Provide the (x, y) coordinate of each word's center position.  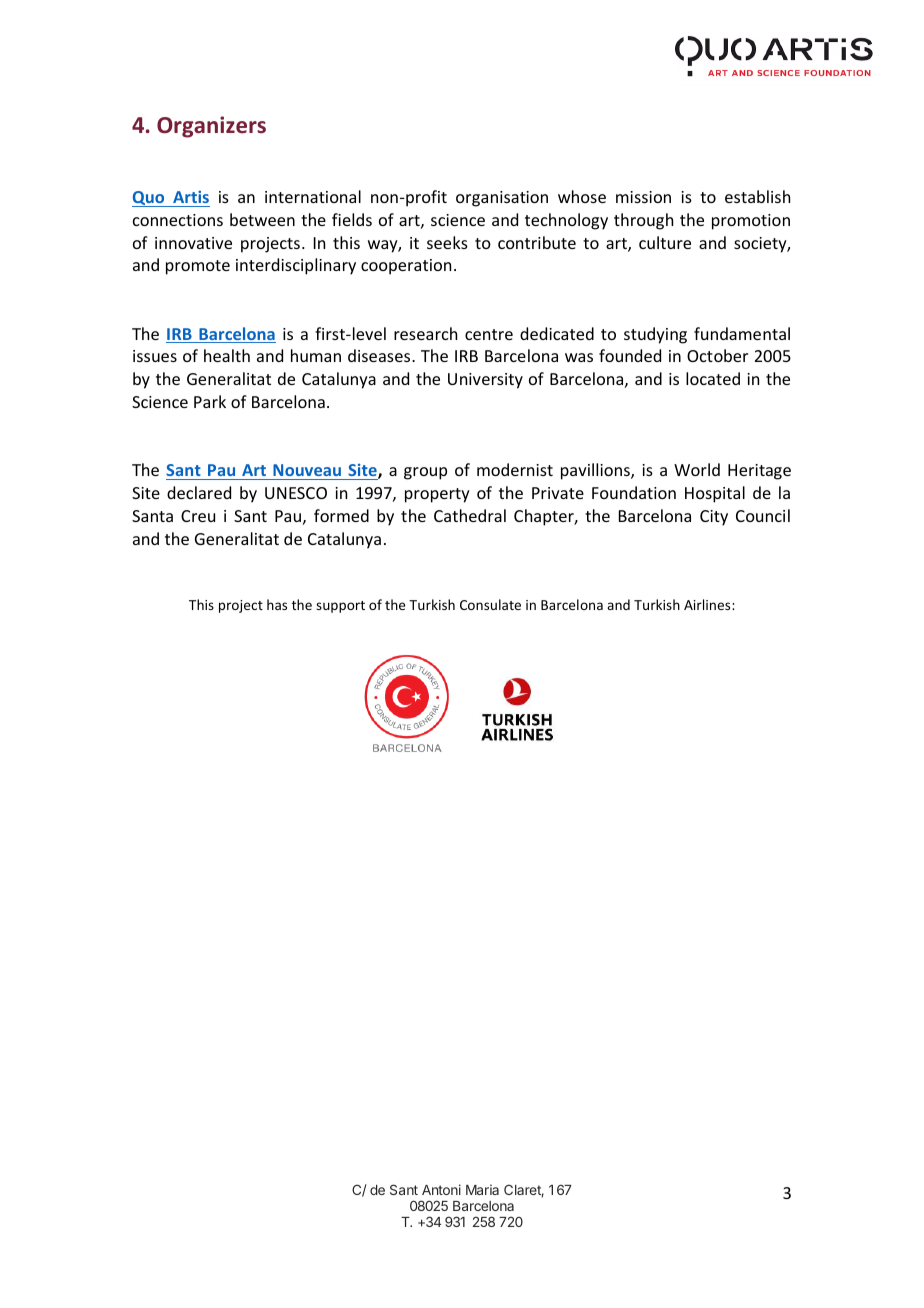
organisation (502, 199)
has (277, 604)
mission (643, 197)
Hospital (715, 494)
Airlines (708, 604)
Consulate (490, 604)
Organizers (211, 127)
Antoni (441, 1189)
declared (199, 492)
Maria (482, 1189)
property (437, 495)
